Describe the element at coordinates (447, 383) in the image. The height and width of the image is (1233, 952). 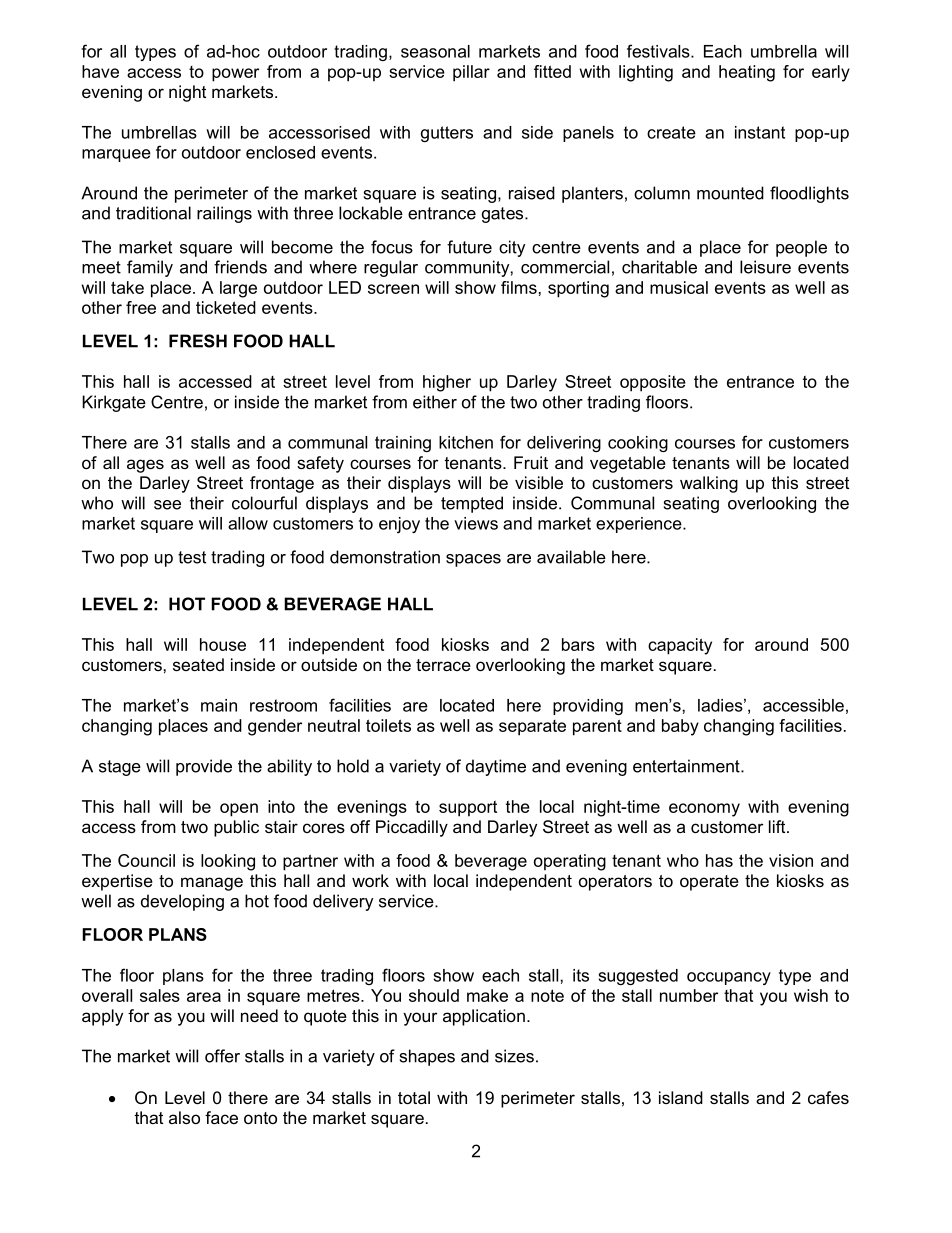
I see `higher` at that location.
